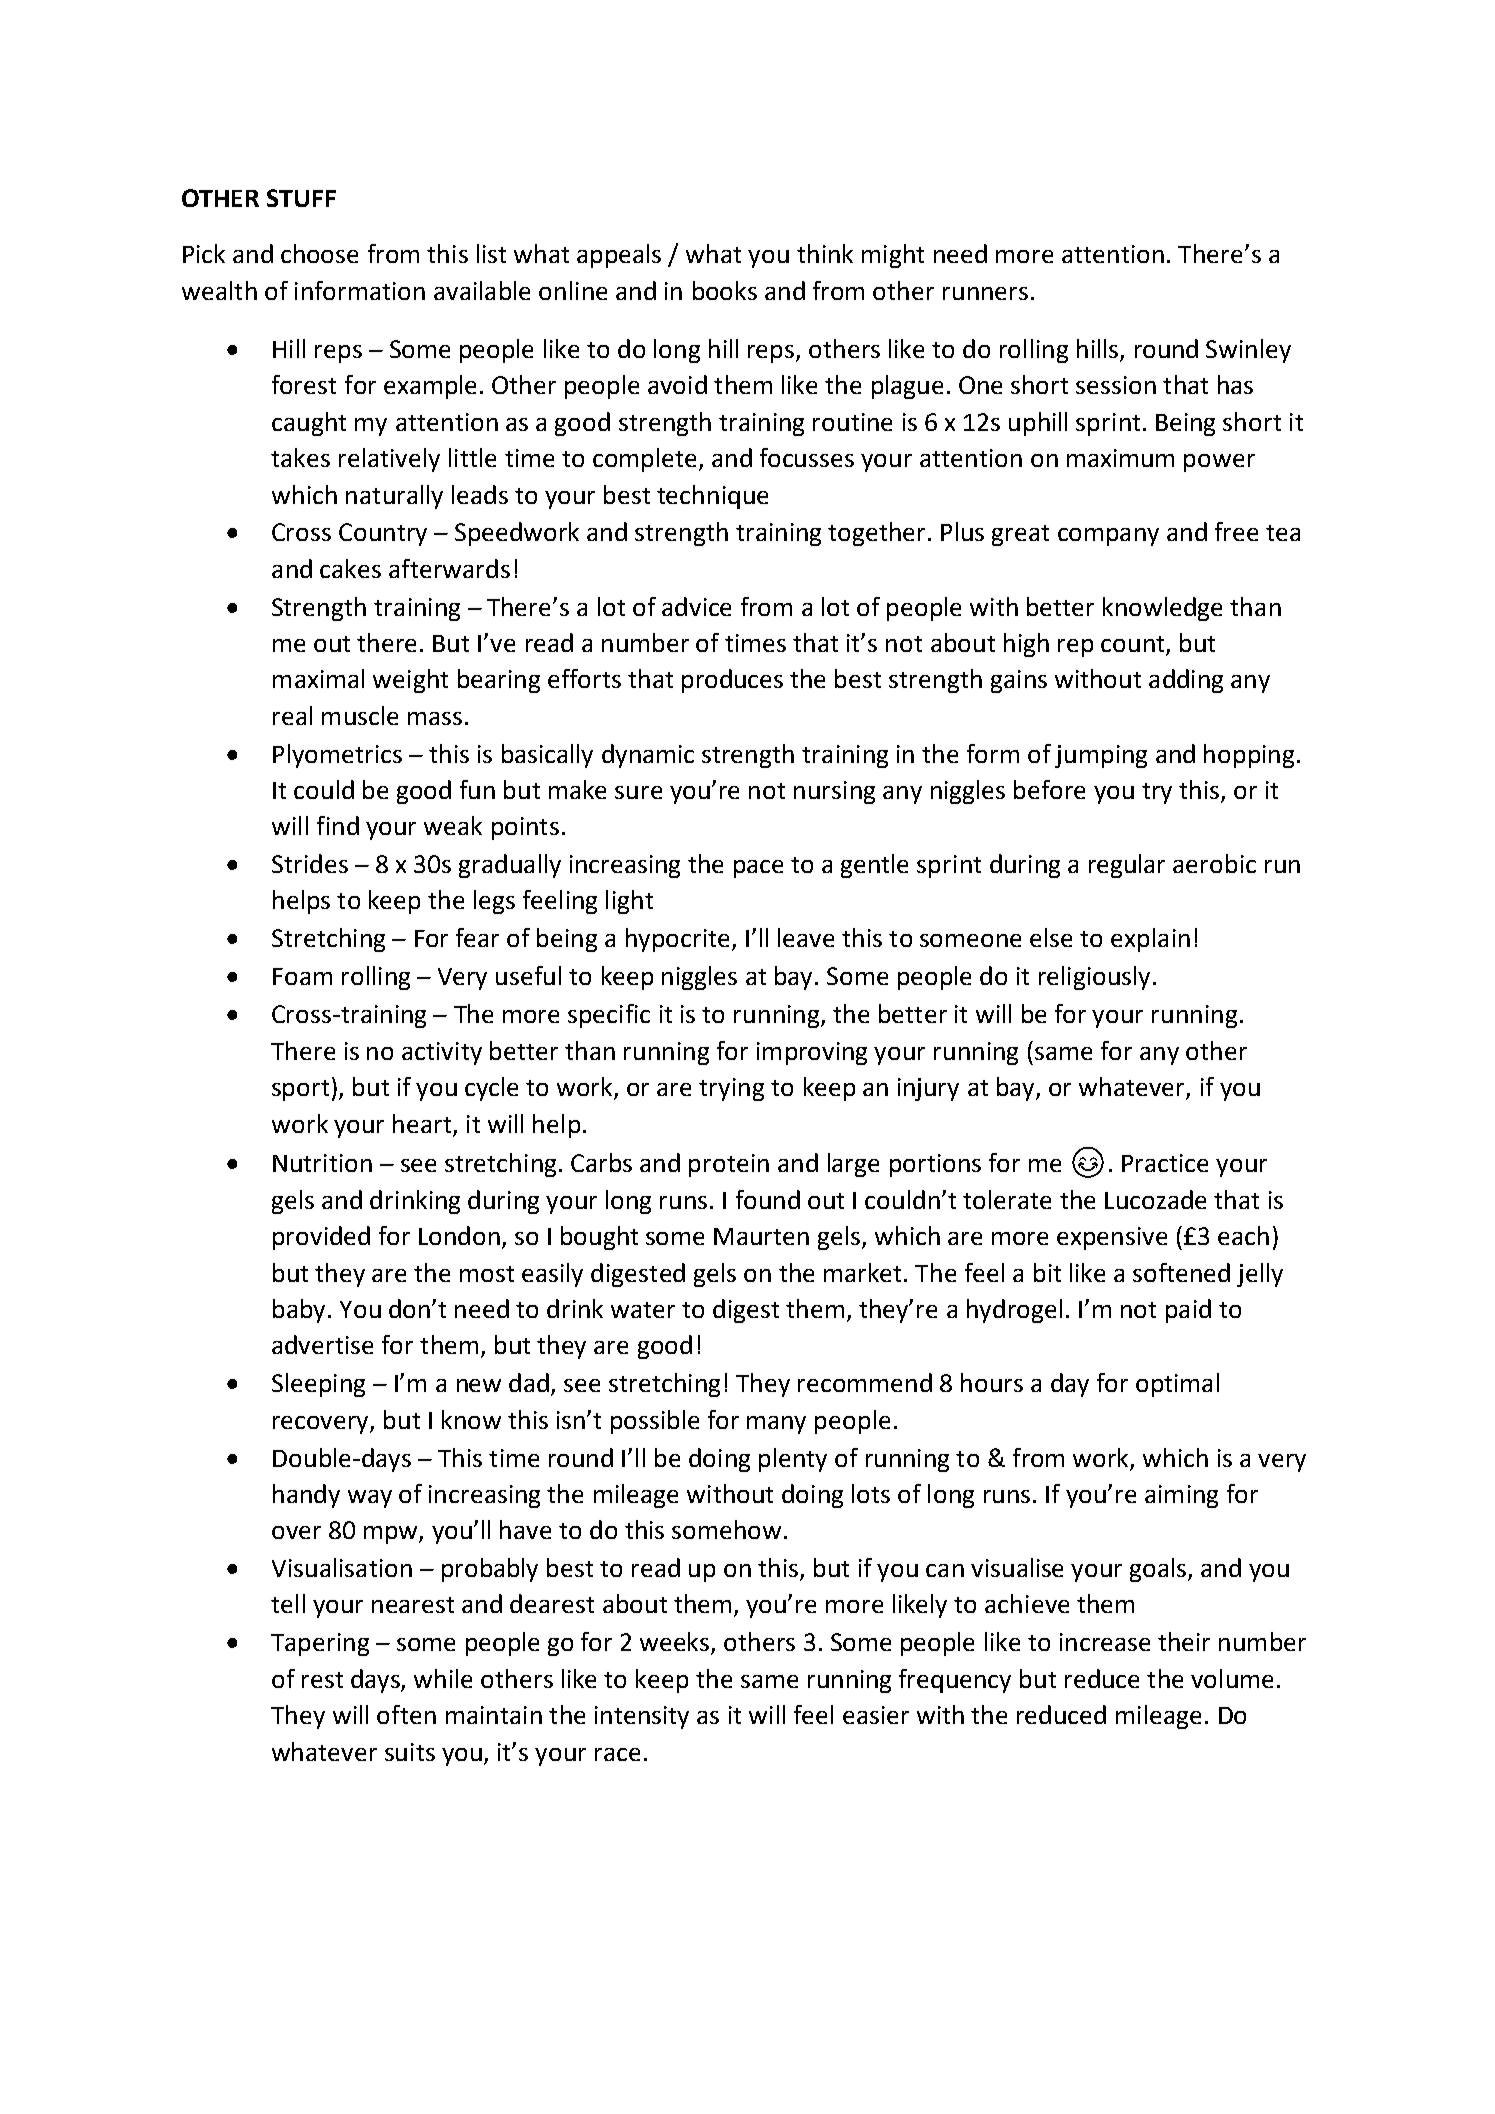  I want to click on books, so click(725, 290).
